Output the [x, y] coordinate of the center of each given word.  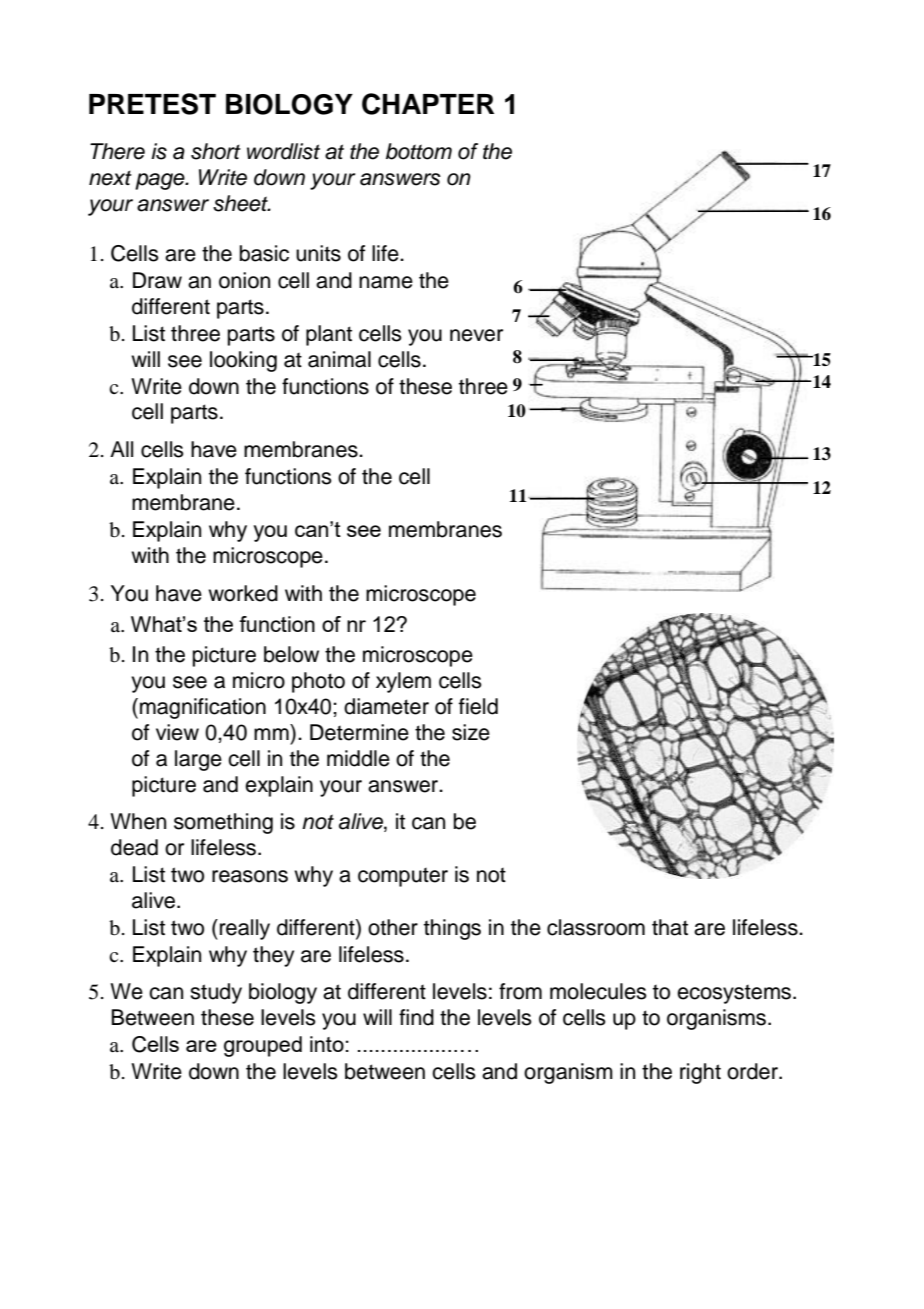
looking [243, 361]
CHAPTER [428, 104]
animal [339, 359]
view [177, 732]
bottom [419, 151]
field [478, 706]
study [216, 993]
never [476, 335]
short [216, 151]
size [471, 732]
